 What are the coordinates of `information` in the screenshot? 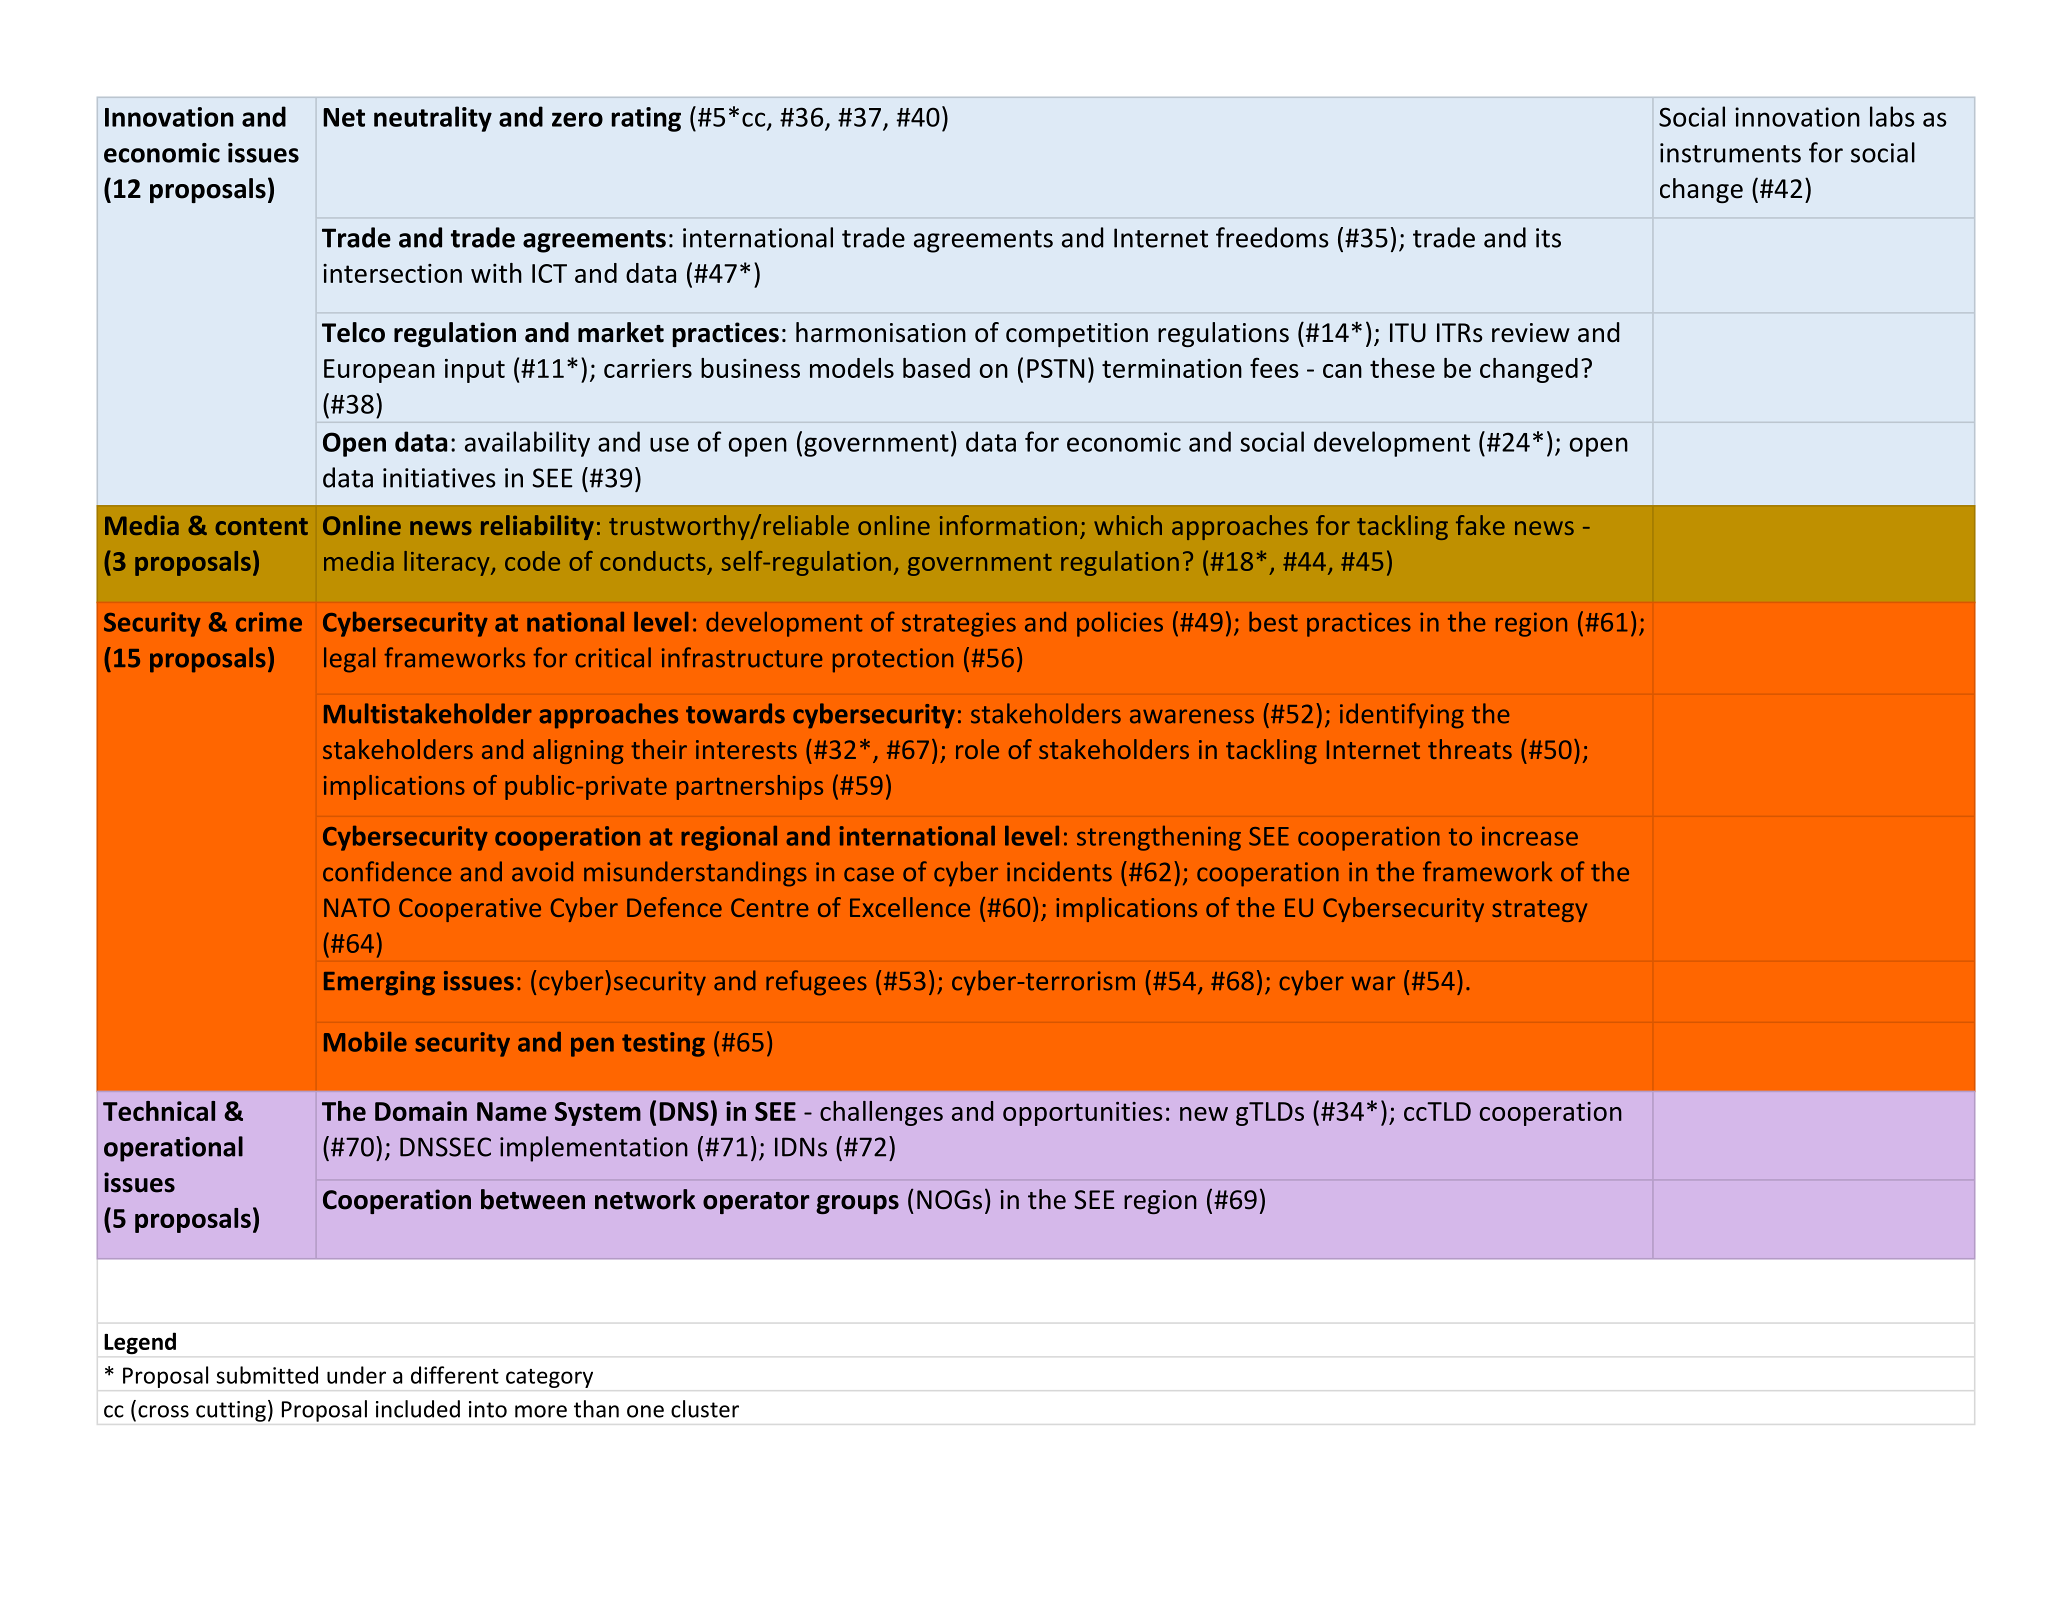 It's located at (1008, 525).
